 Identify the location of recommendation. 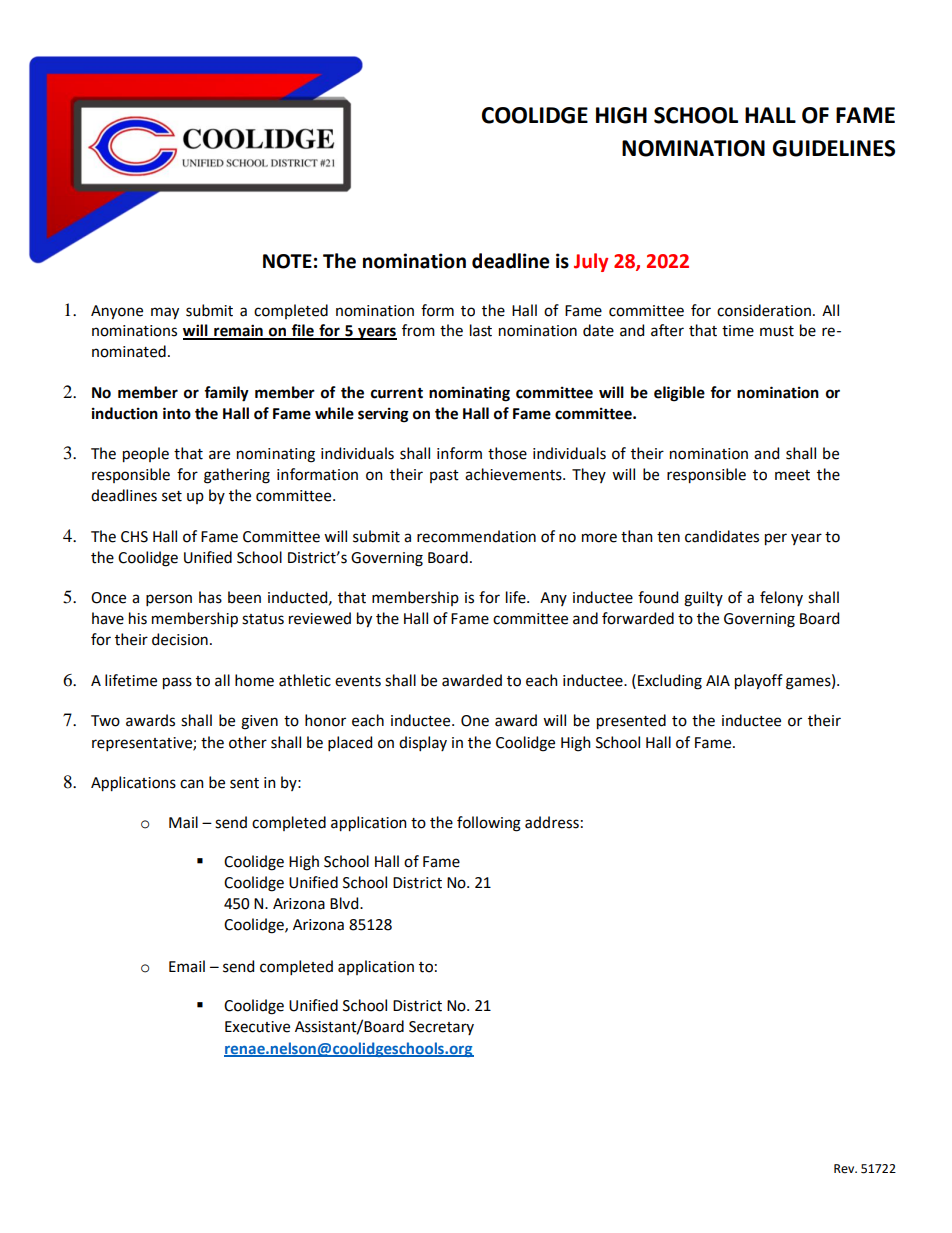
(476, 536).
